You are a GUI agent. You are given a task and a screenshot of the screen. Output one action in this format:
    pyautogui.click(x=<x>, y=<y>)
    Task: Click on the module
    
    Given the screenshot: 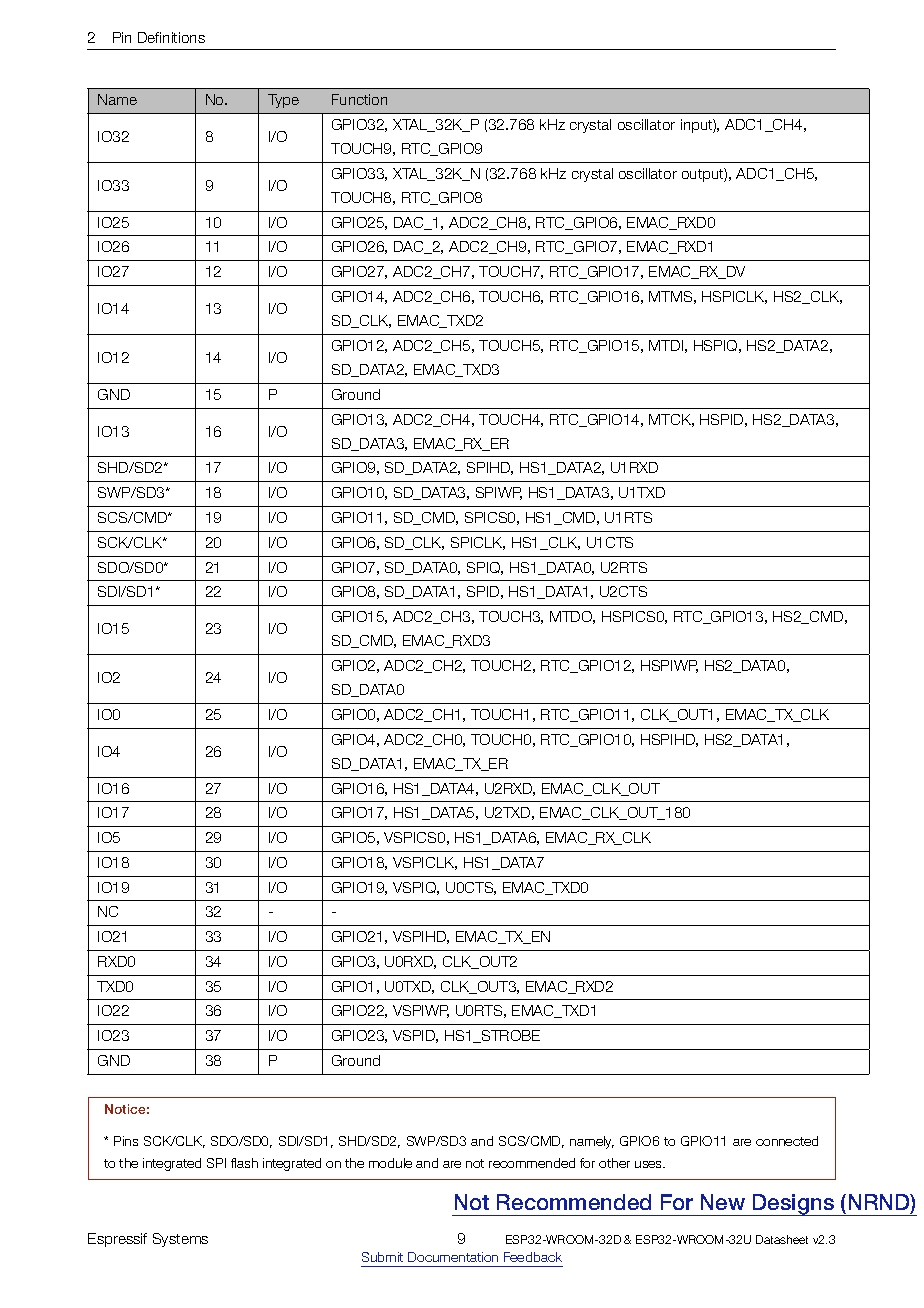 What is the action you would take?
    pyautogui.click(x=390, y=1163)
